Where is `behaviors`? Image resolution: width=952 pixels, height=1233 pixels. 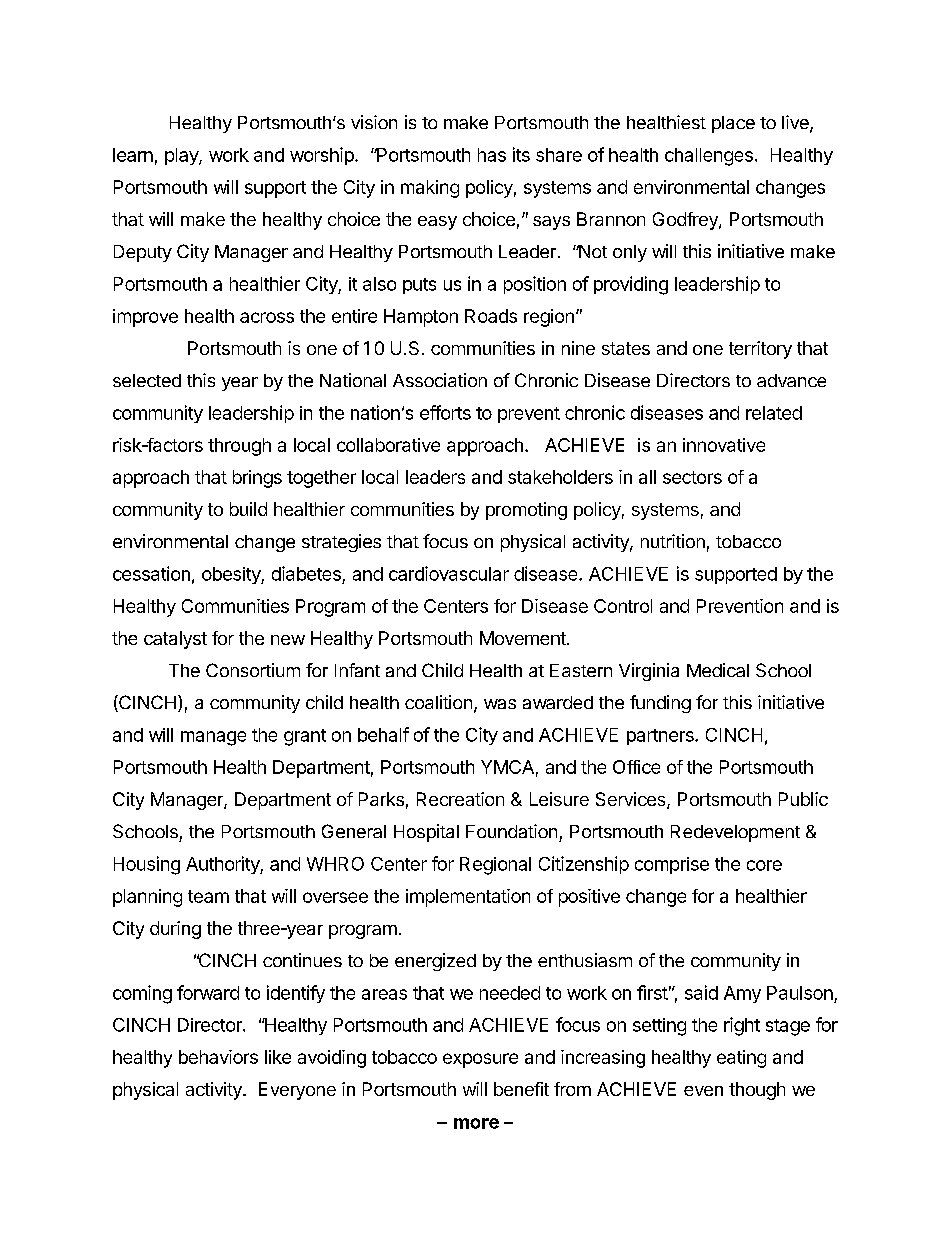 behaviors is located at coordinates (218, 1057).
